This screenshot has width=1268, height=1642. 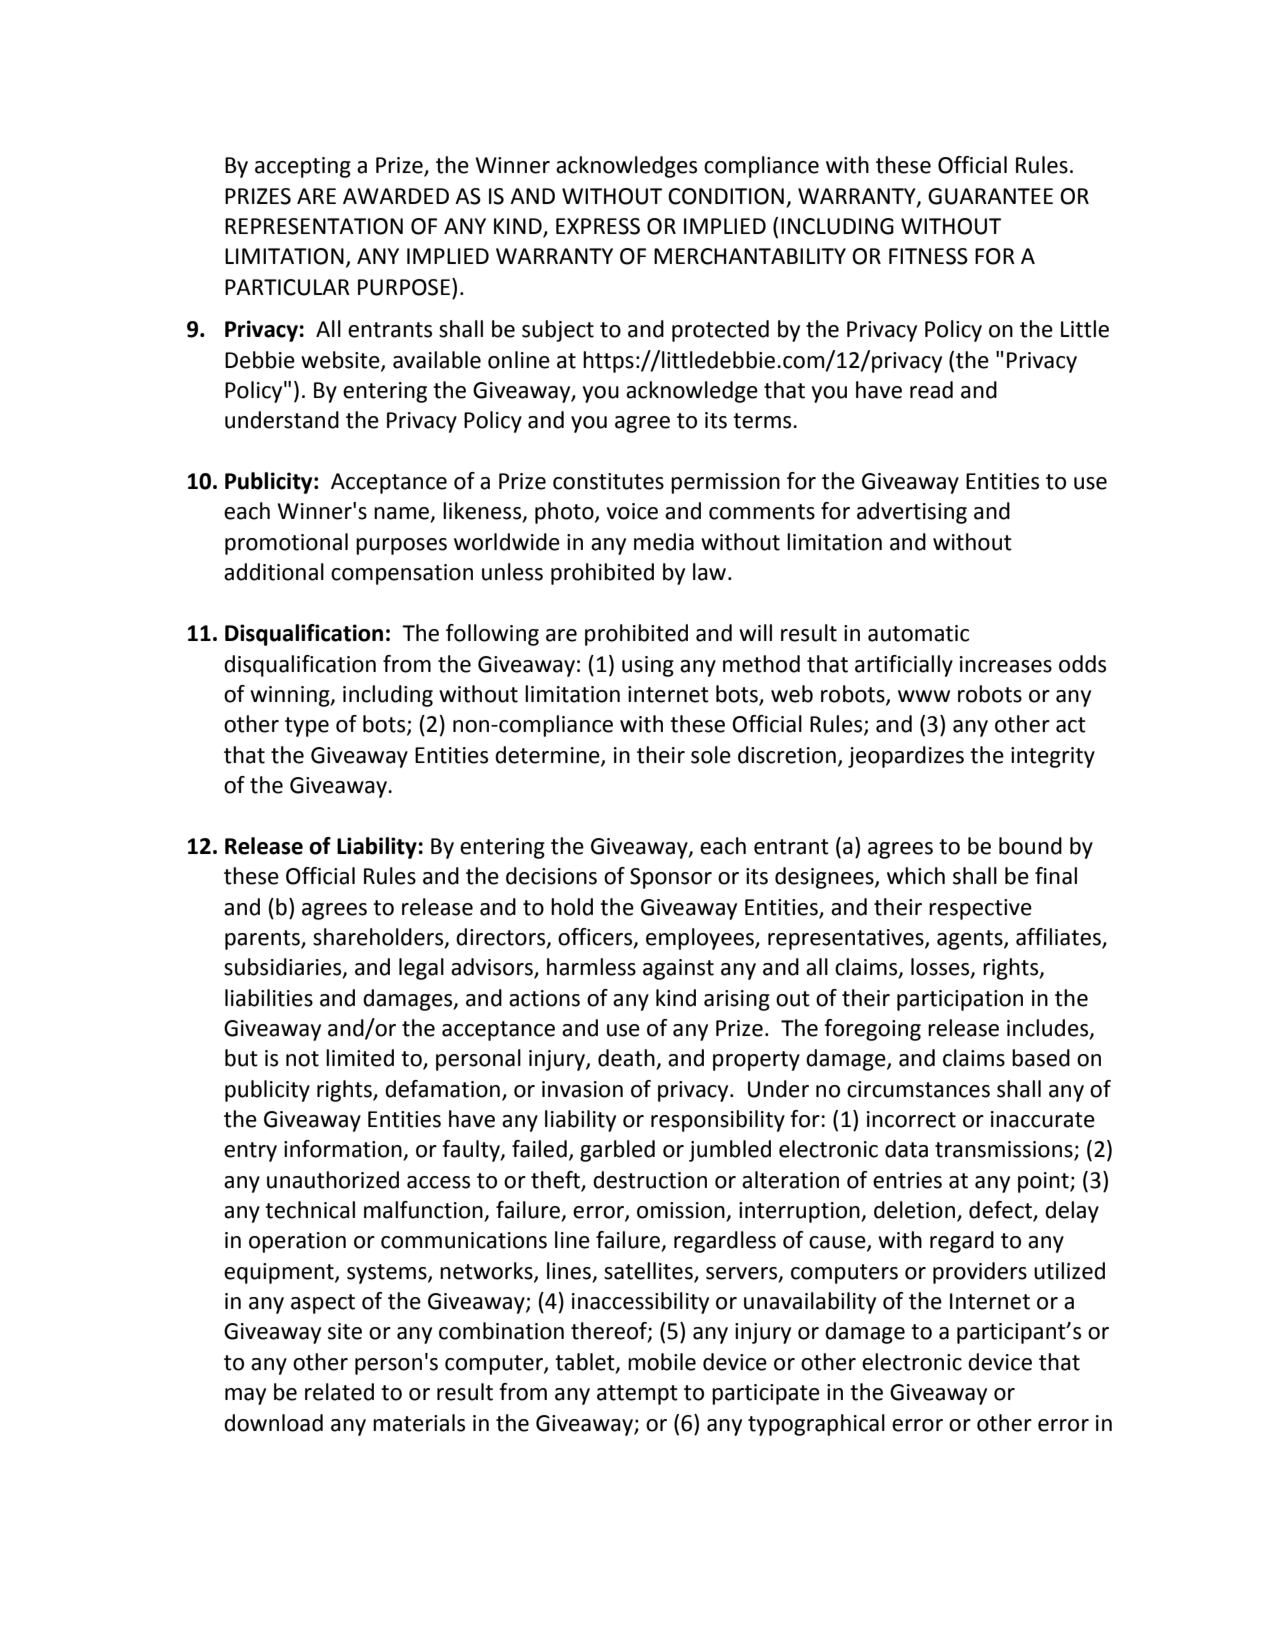 What do you see at coordinates (960, 1000) in the screenshot?
I see `participation` at bounding box center [960, 1000].
